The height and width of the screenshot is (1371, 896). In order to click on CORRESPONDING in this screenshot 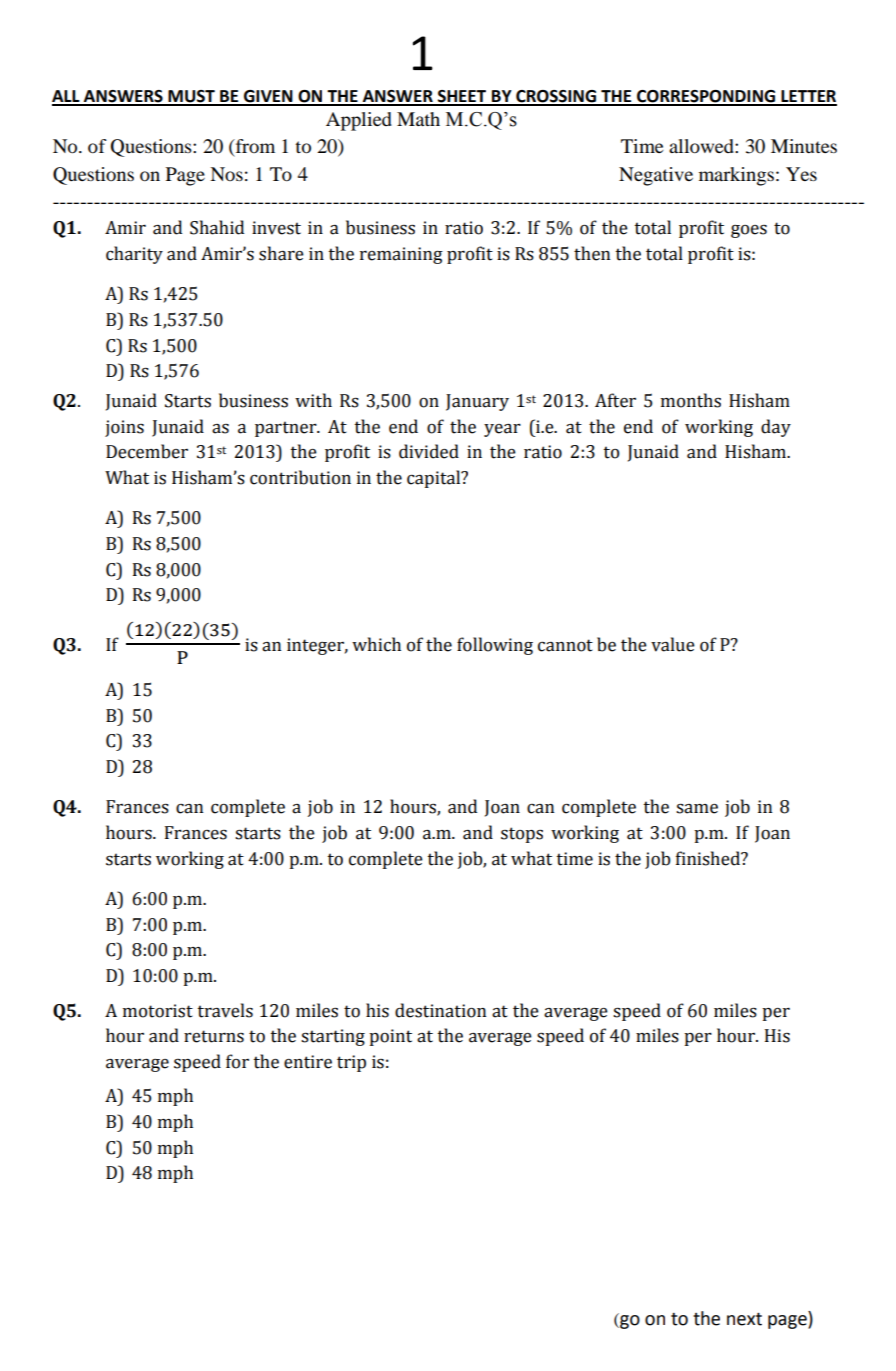, I will do `click(706, 97)`.
